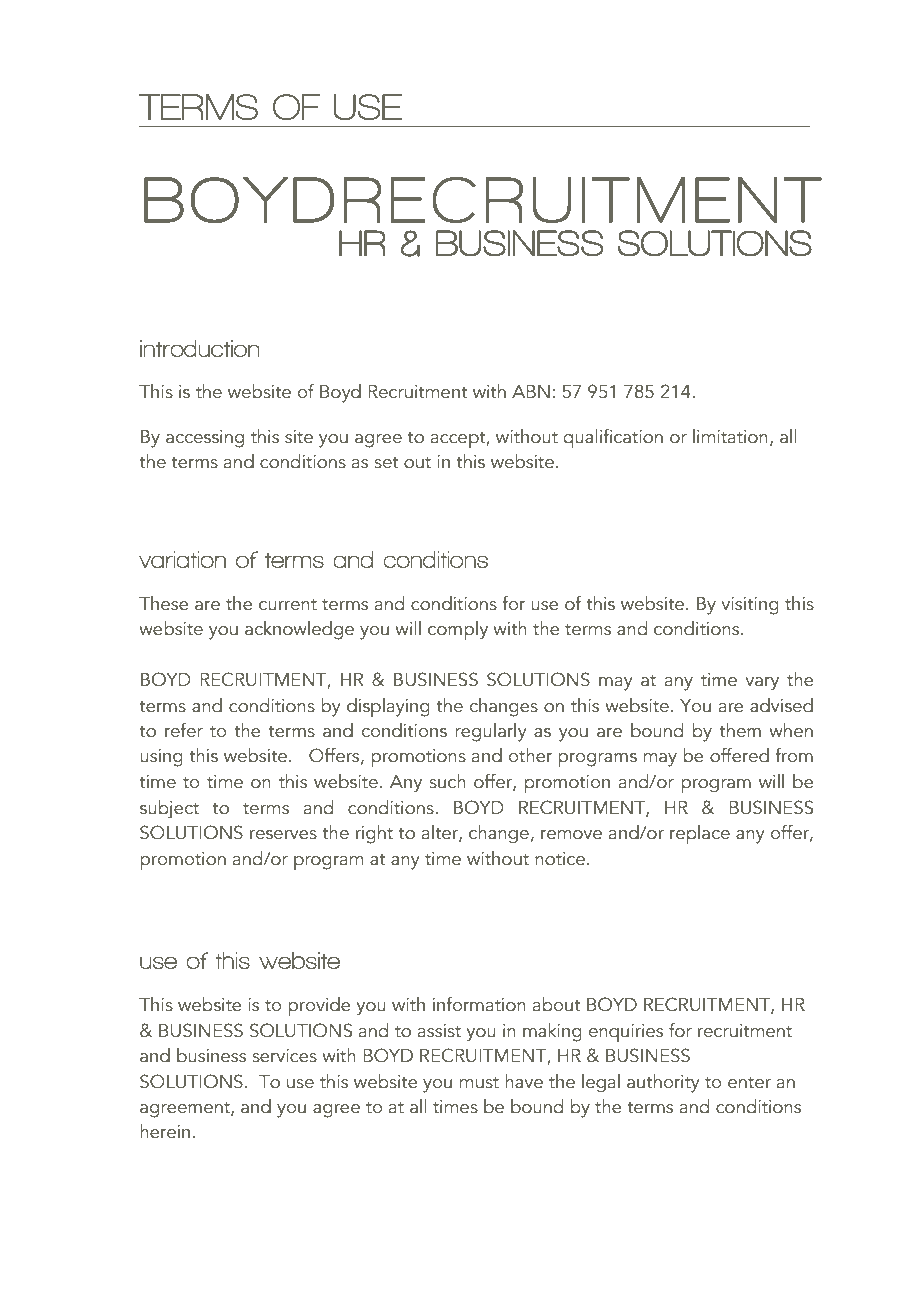 Image resolution: width=924 pixels, height=1308 pixels. What do you see at coordinates (283, 835) in the page?
I see `reserves` at bounding box center [283, 835].
